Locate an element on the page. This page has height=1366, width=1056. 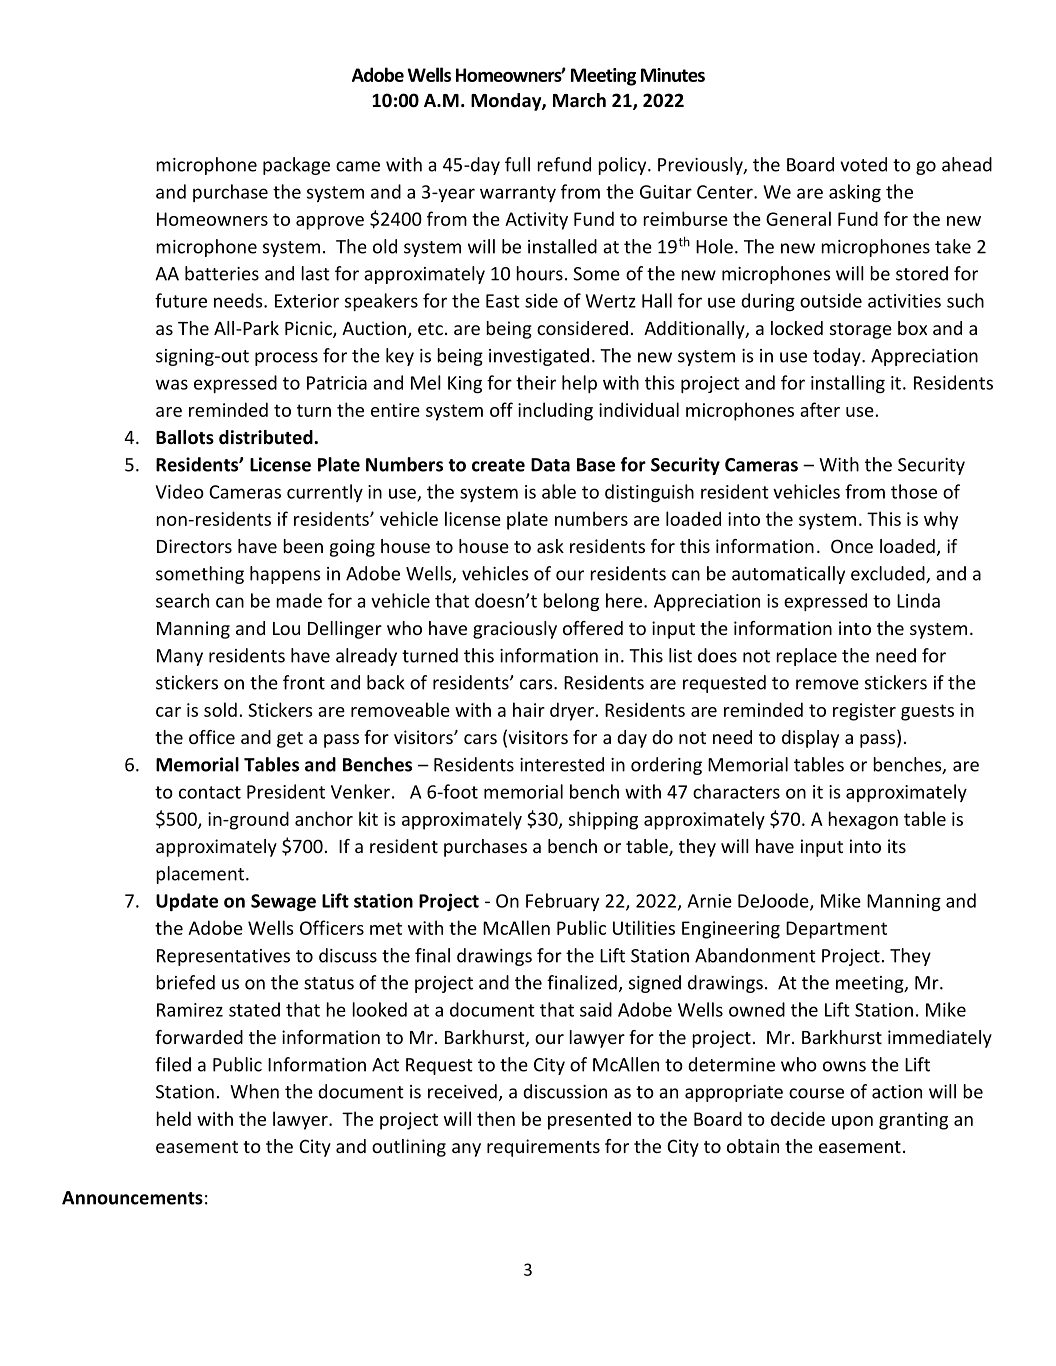
held is located at coordinates (173, 1118).
